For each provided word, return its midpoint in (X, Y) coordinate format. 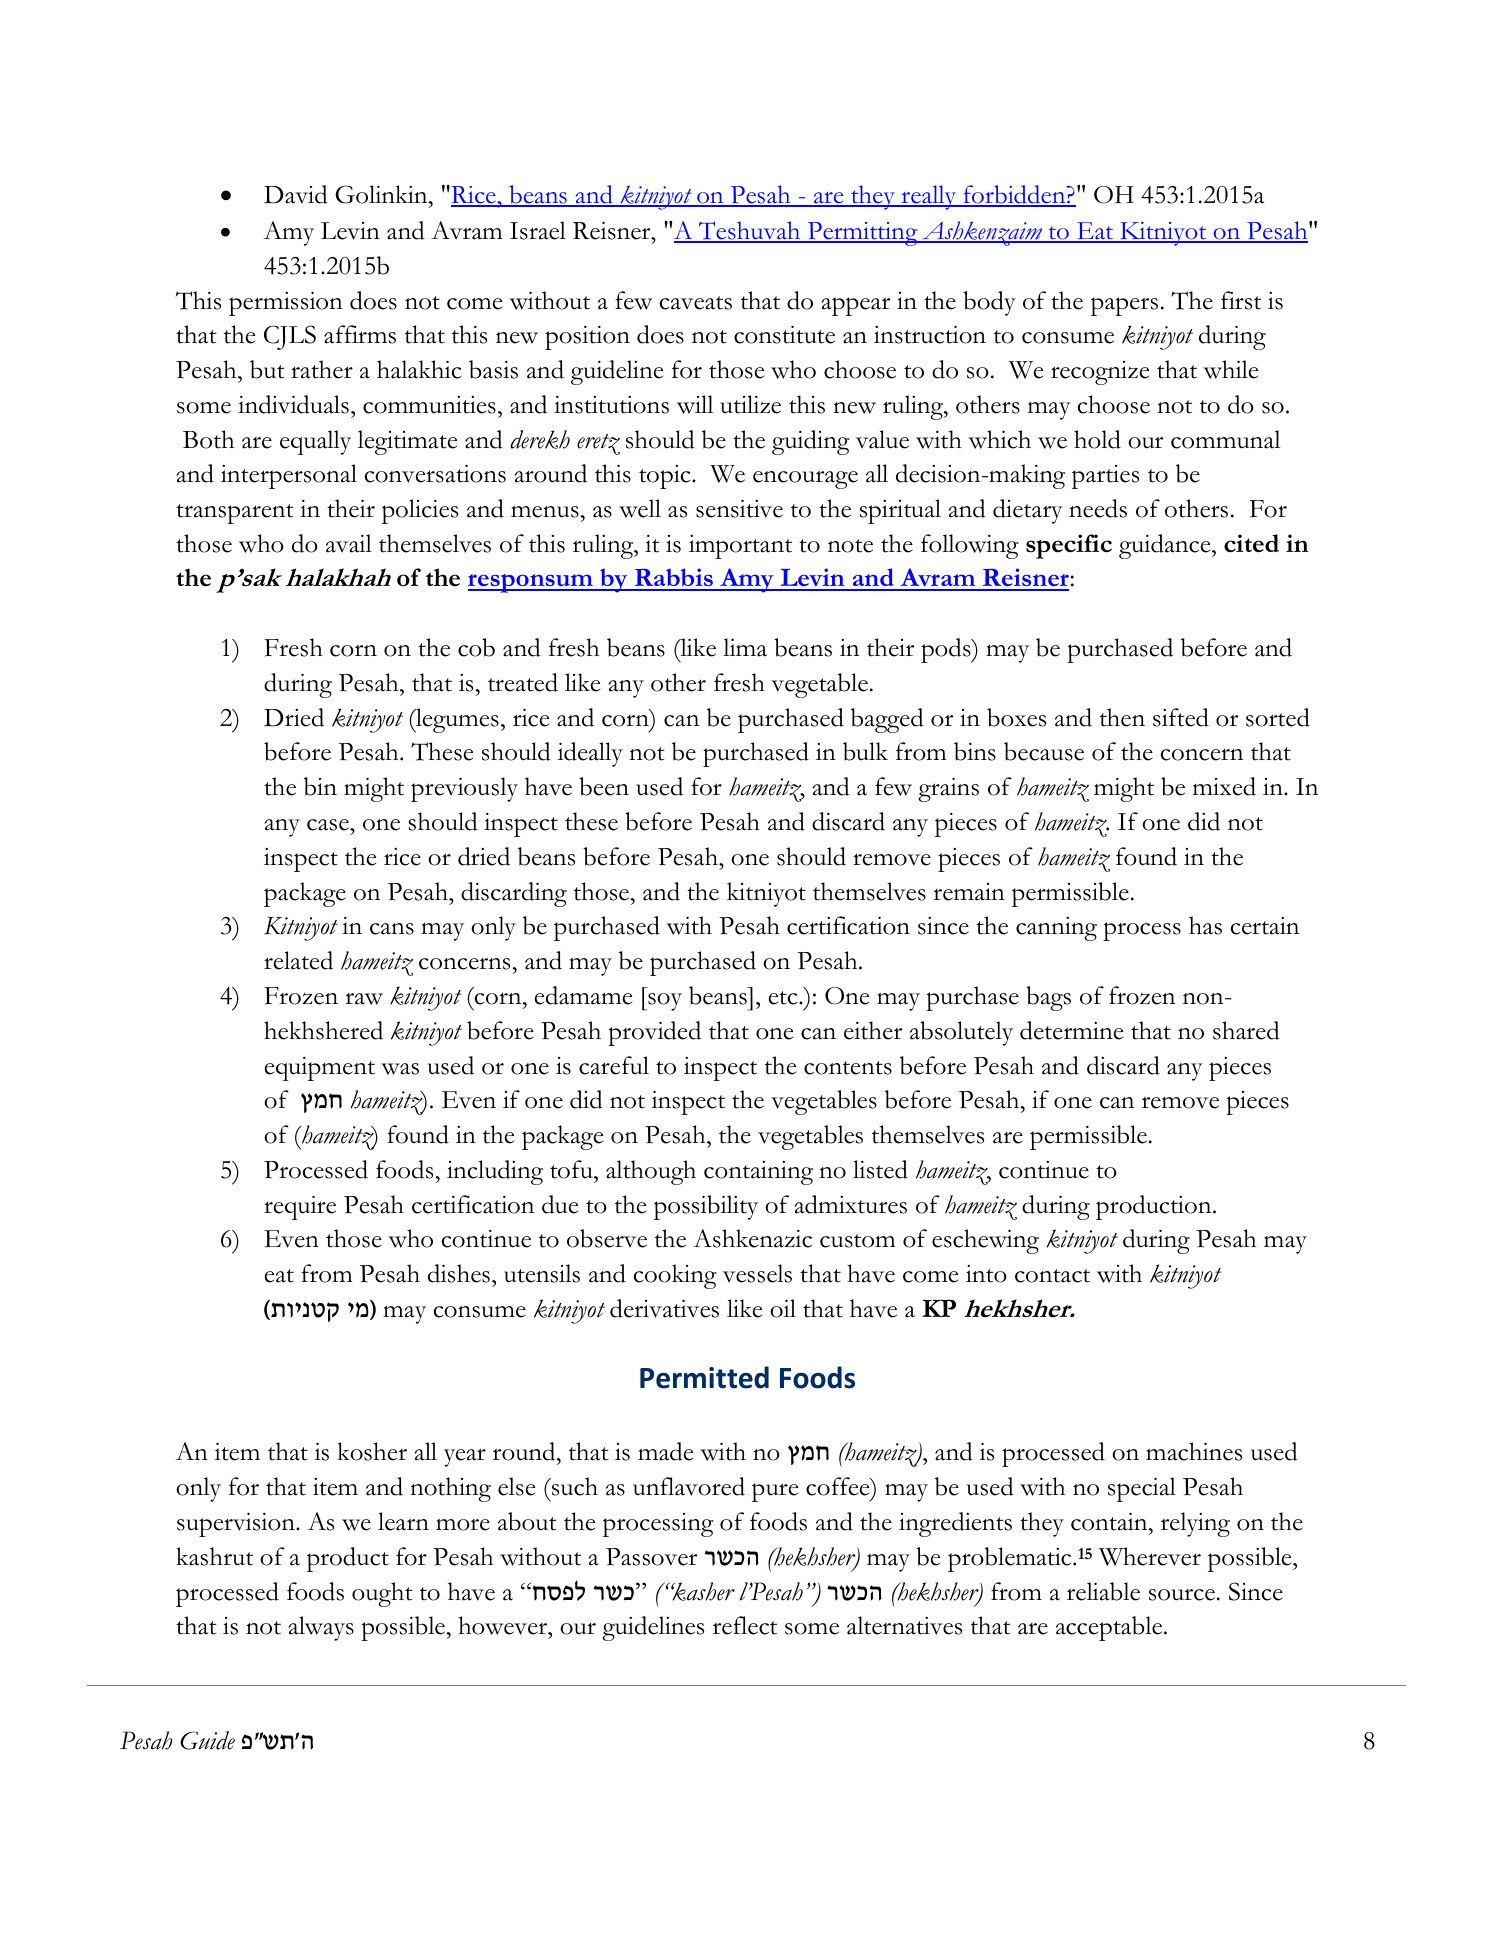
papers (1124, 306)
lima (745, 647)
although (651, 1172)
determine (1071, 1030)
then (1122, 717)
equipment (320, 1069)
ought (382, 1594)
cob (476, 647)
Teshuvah (749, 231)
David (296, 194)
